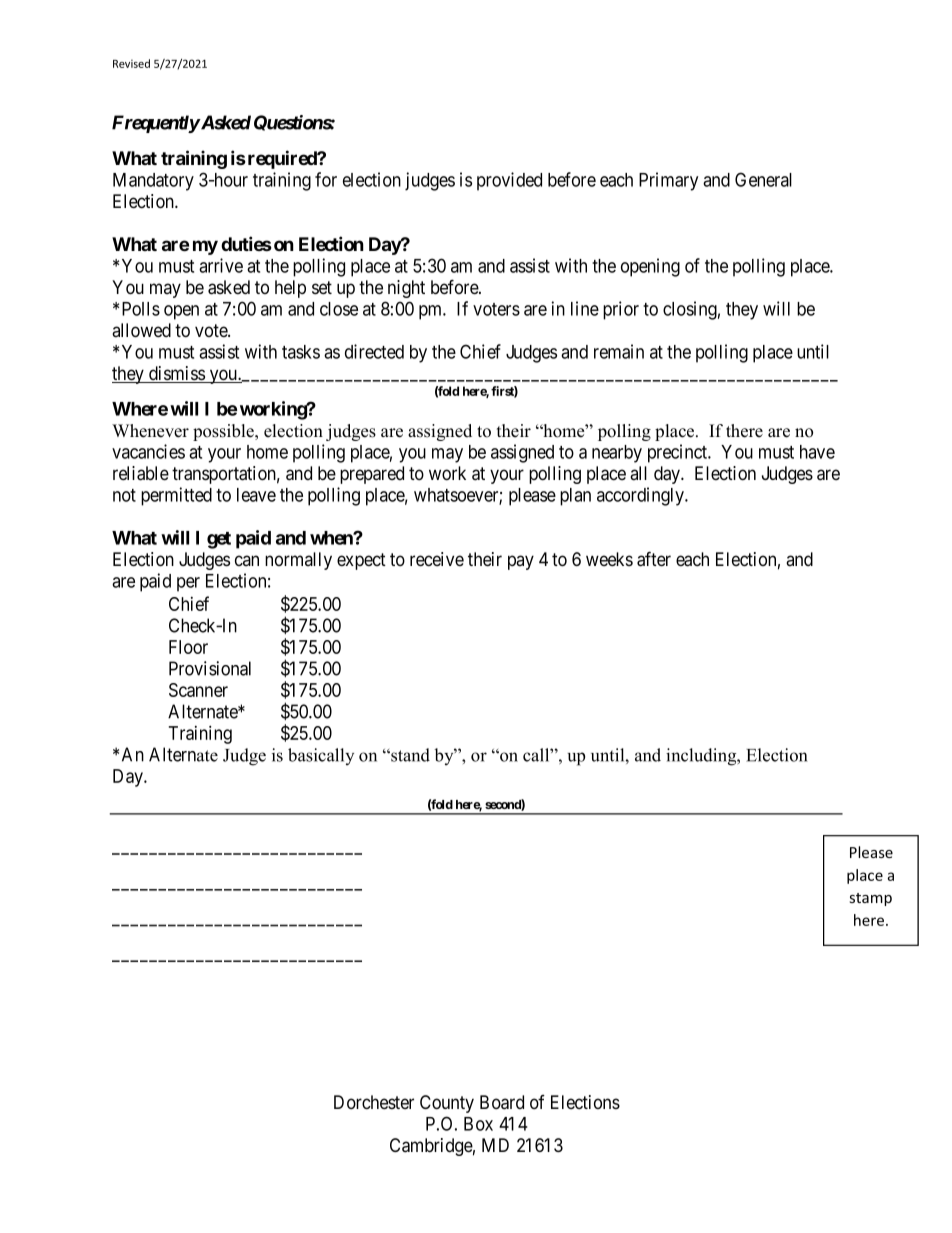 The height and width of the document is (1233, 952). What do you see at coordinates (131, 63) in the document?
I see `Revised` at bounding box center [131, 63].
